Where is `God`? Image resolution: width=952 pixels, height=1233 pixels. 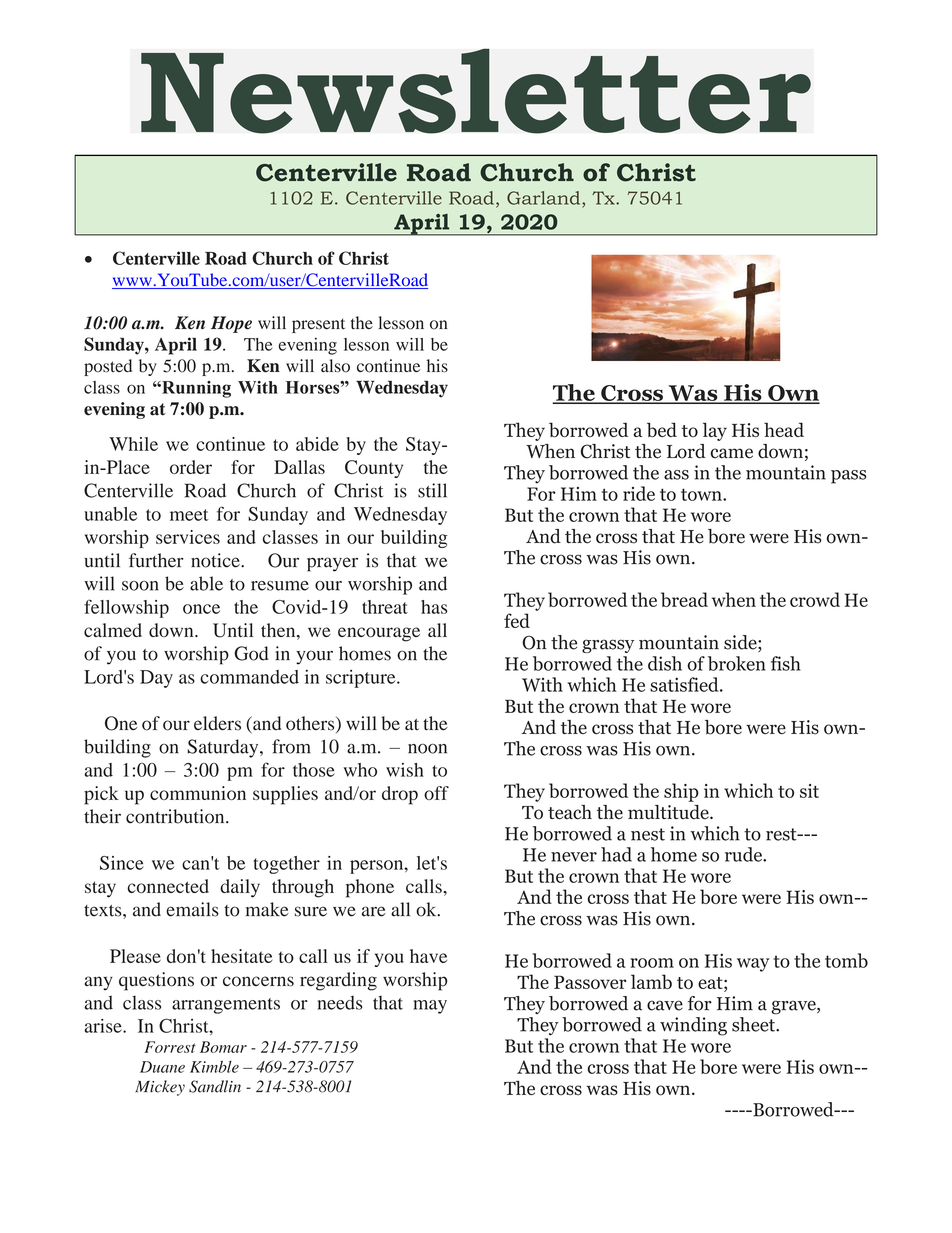 God is located at coordinates (251, 653).
